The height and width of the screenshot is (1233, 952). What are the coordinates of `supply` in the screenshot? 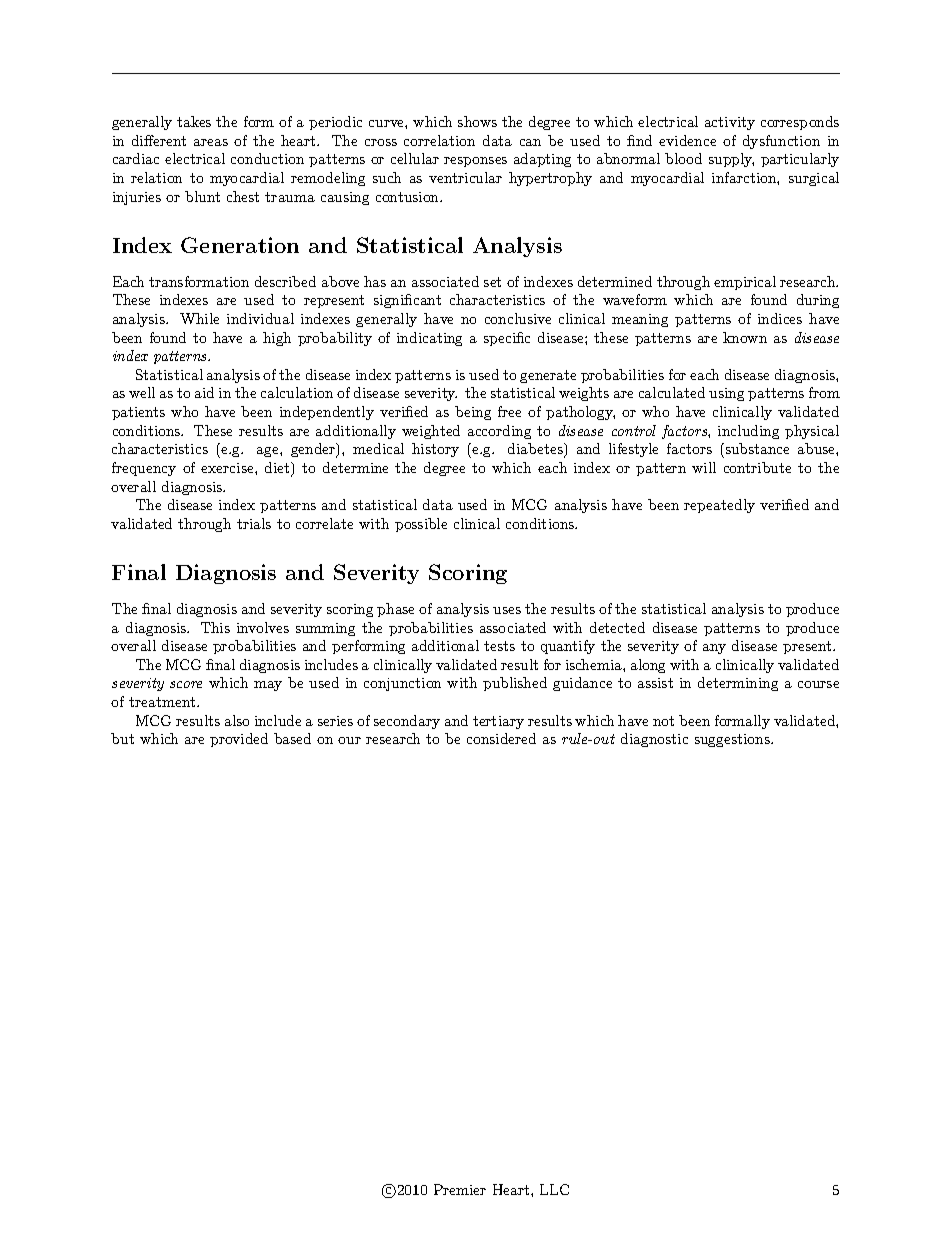 It's located at (731, 160).
